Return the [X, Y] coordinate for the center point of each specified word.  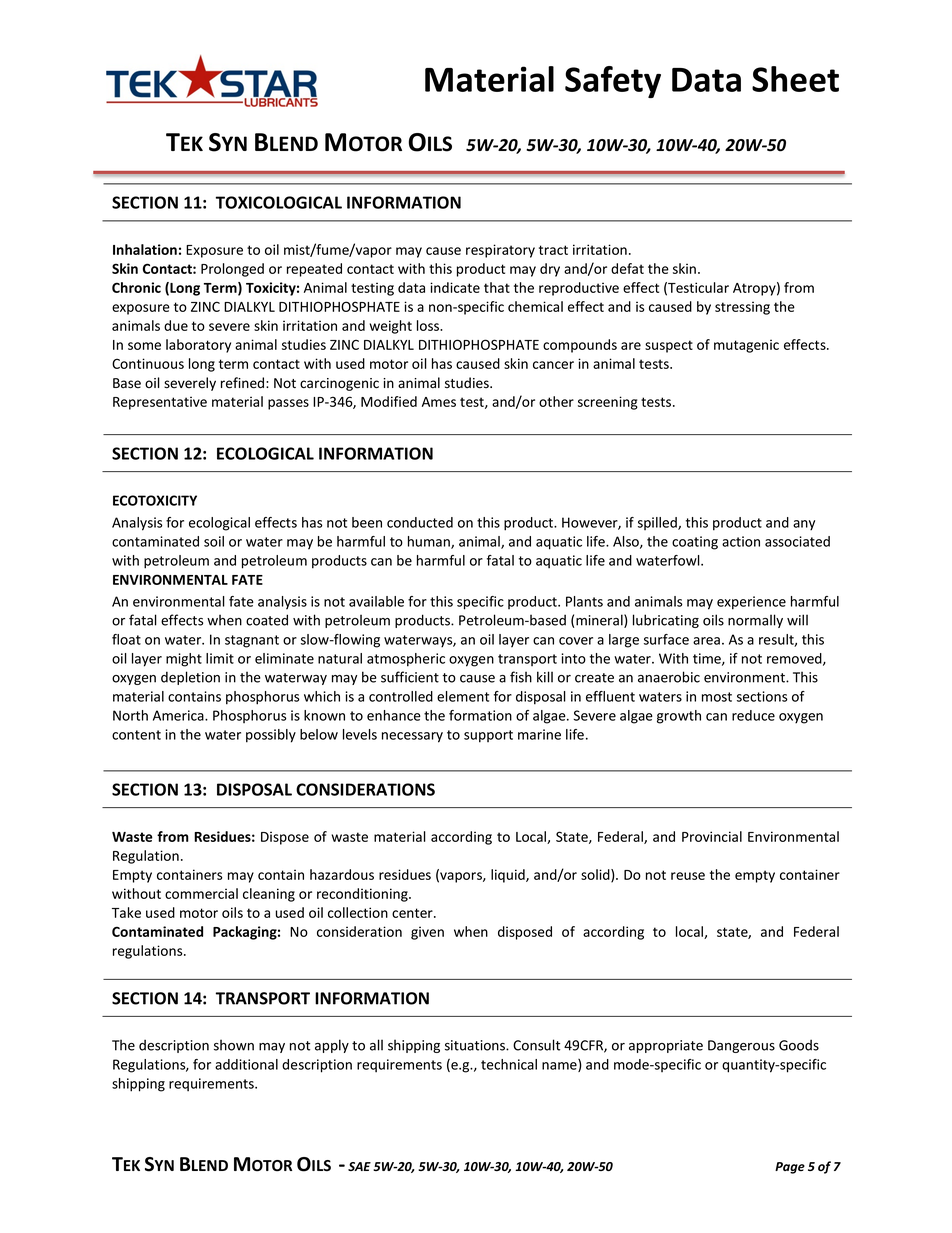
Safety [613, 82]
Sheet [795, 79]
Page [790, 1168]
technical [509, 1064]
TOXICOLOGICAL [279, 202]
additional [246, 1064]
